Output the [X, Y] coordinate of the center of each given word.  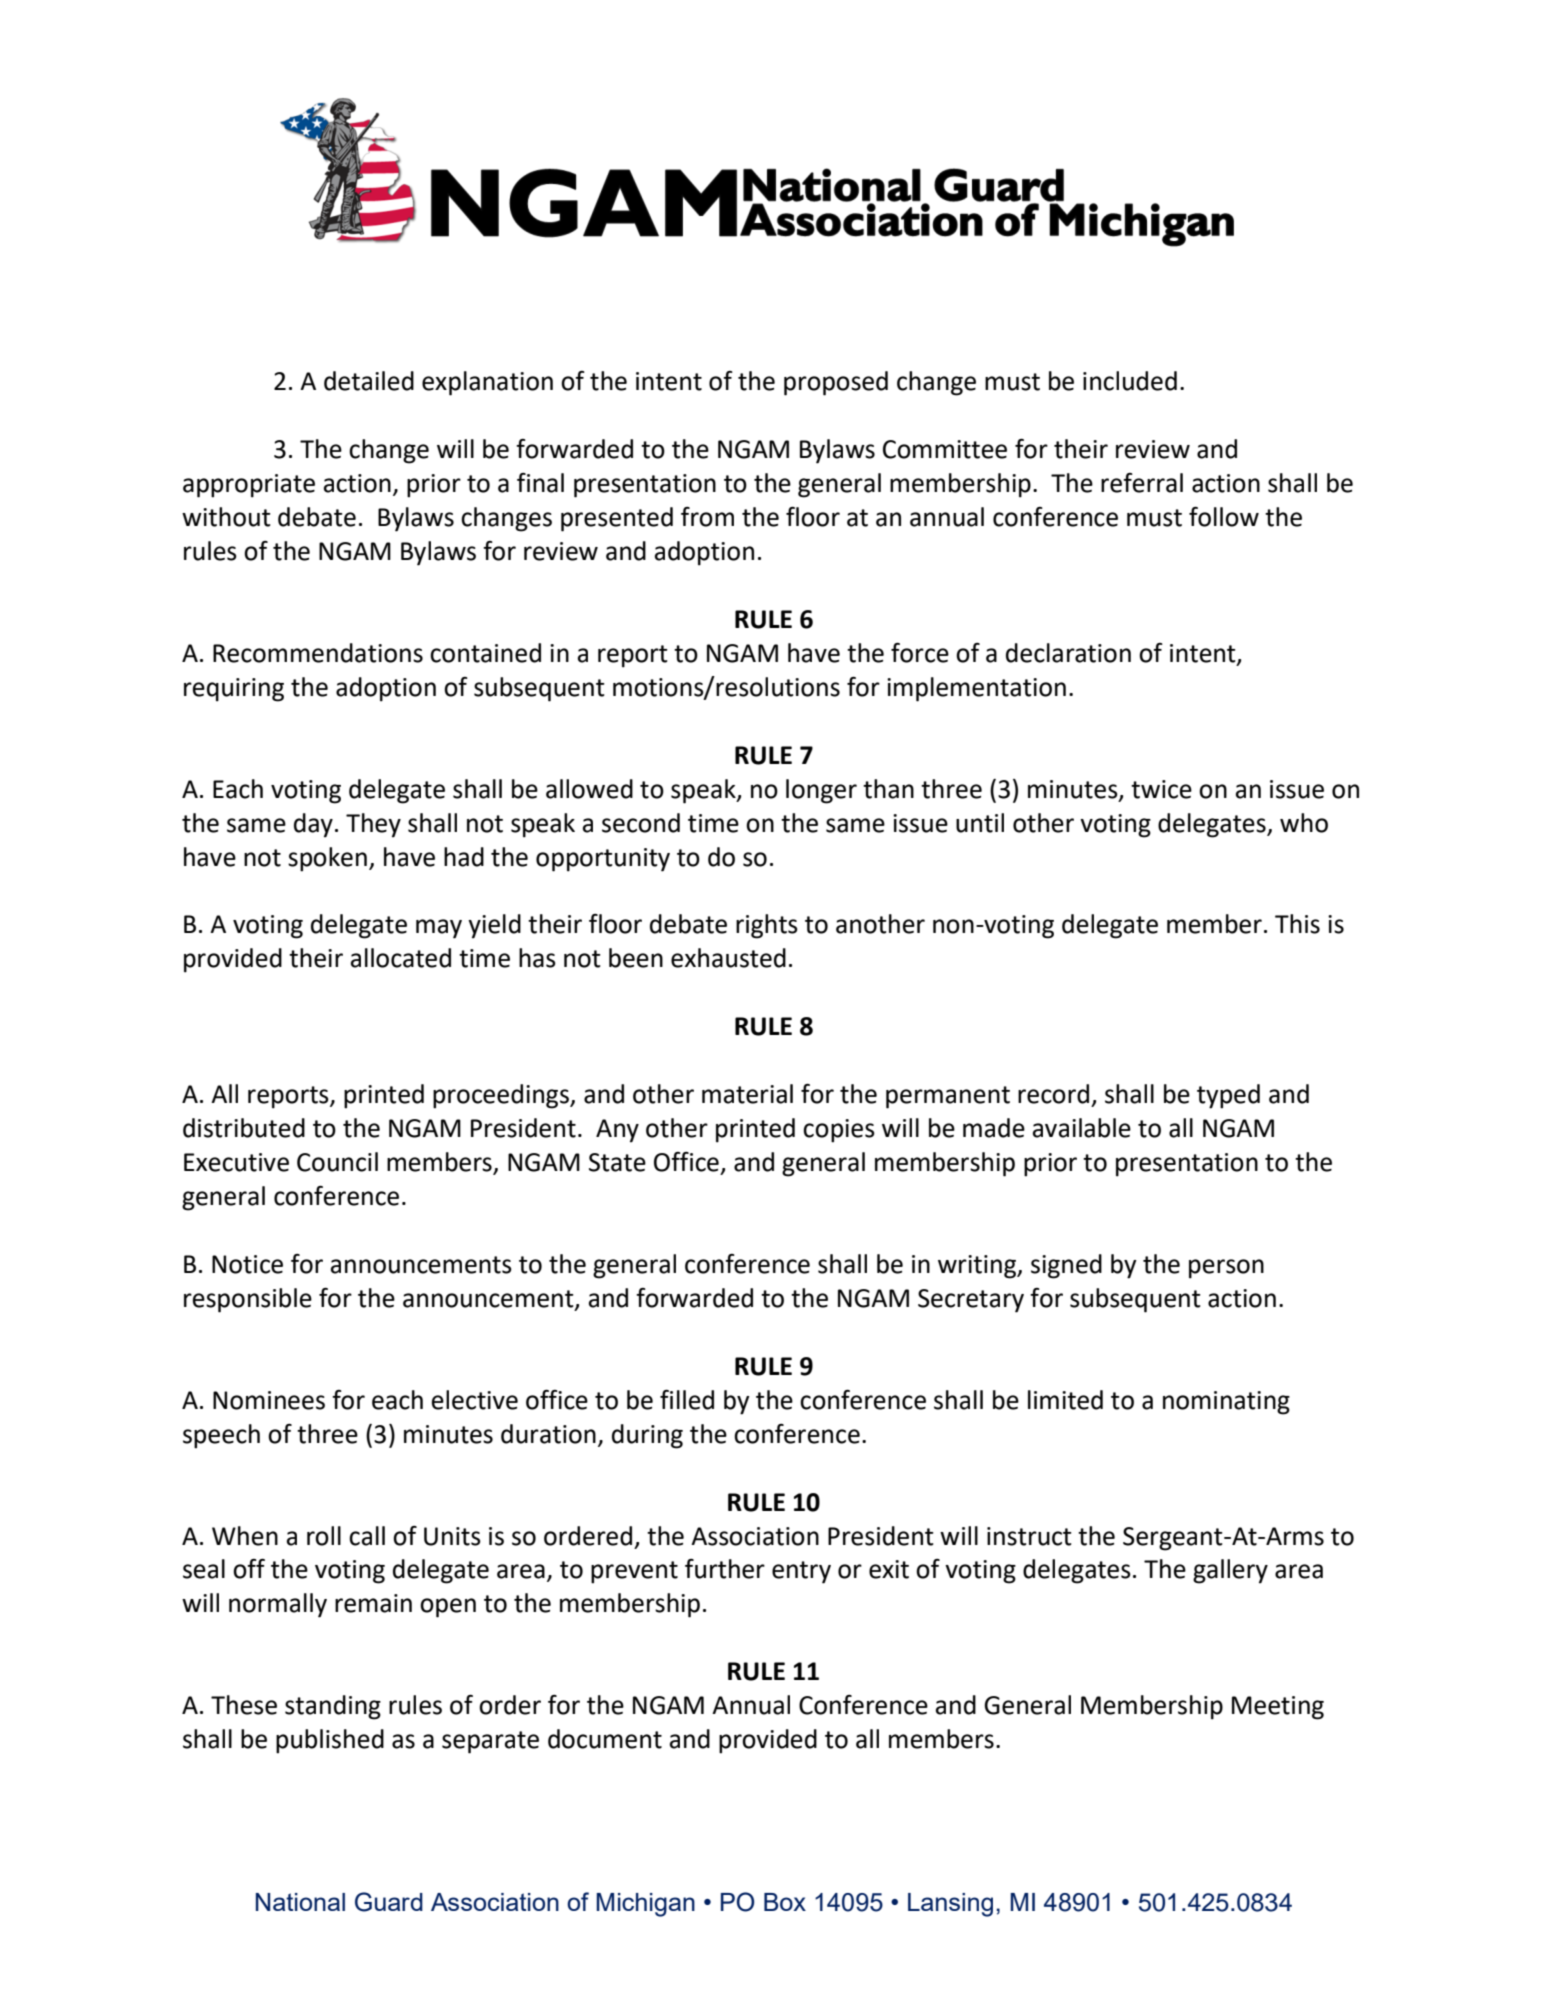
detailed [369, 381]
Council [337, 1162]
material [747, 1094]
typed [1228, 1096]
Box [785, 1902]
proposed [836, 383]
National [300, 1902]
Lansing [950, 1905]
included [1130, 381]
